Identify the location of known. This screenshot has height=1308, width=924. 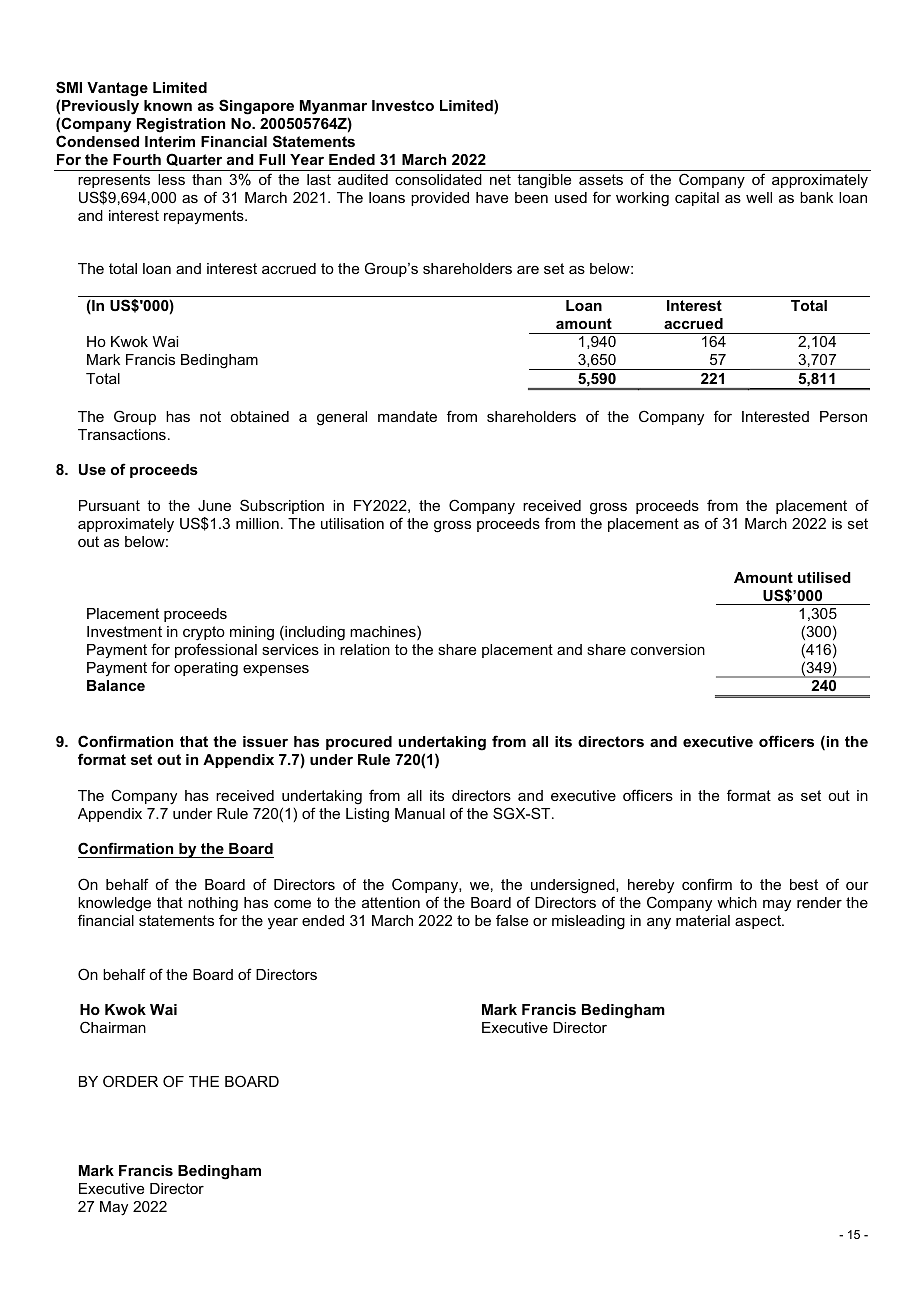
(168, 105).
